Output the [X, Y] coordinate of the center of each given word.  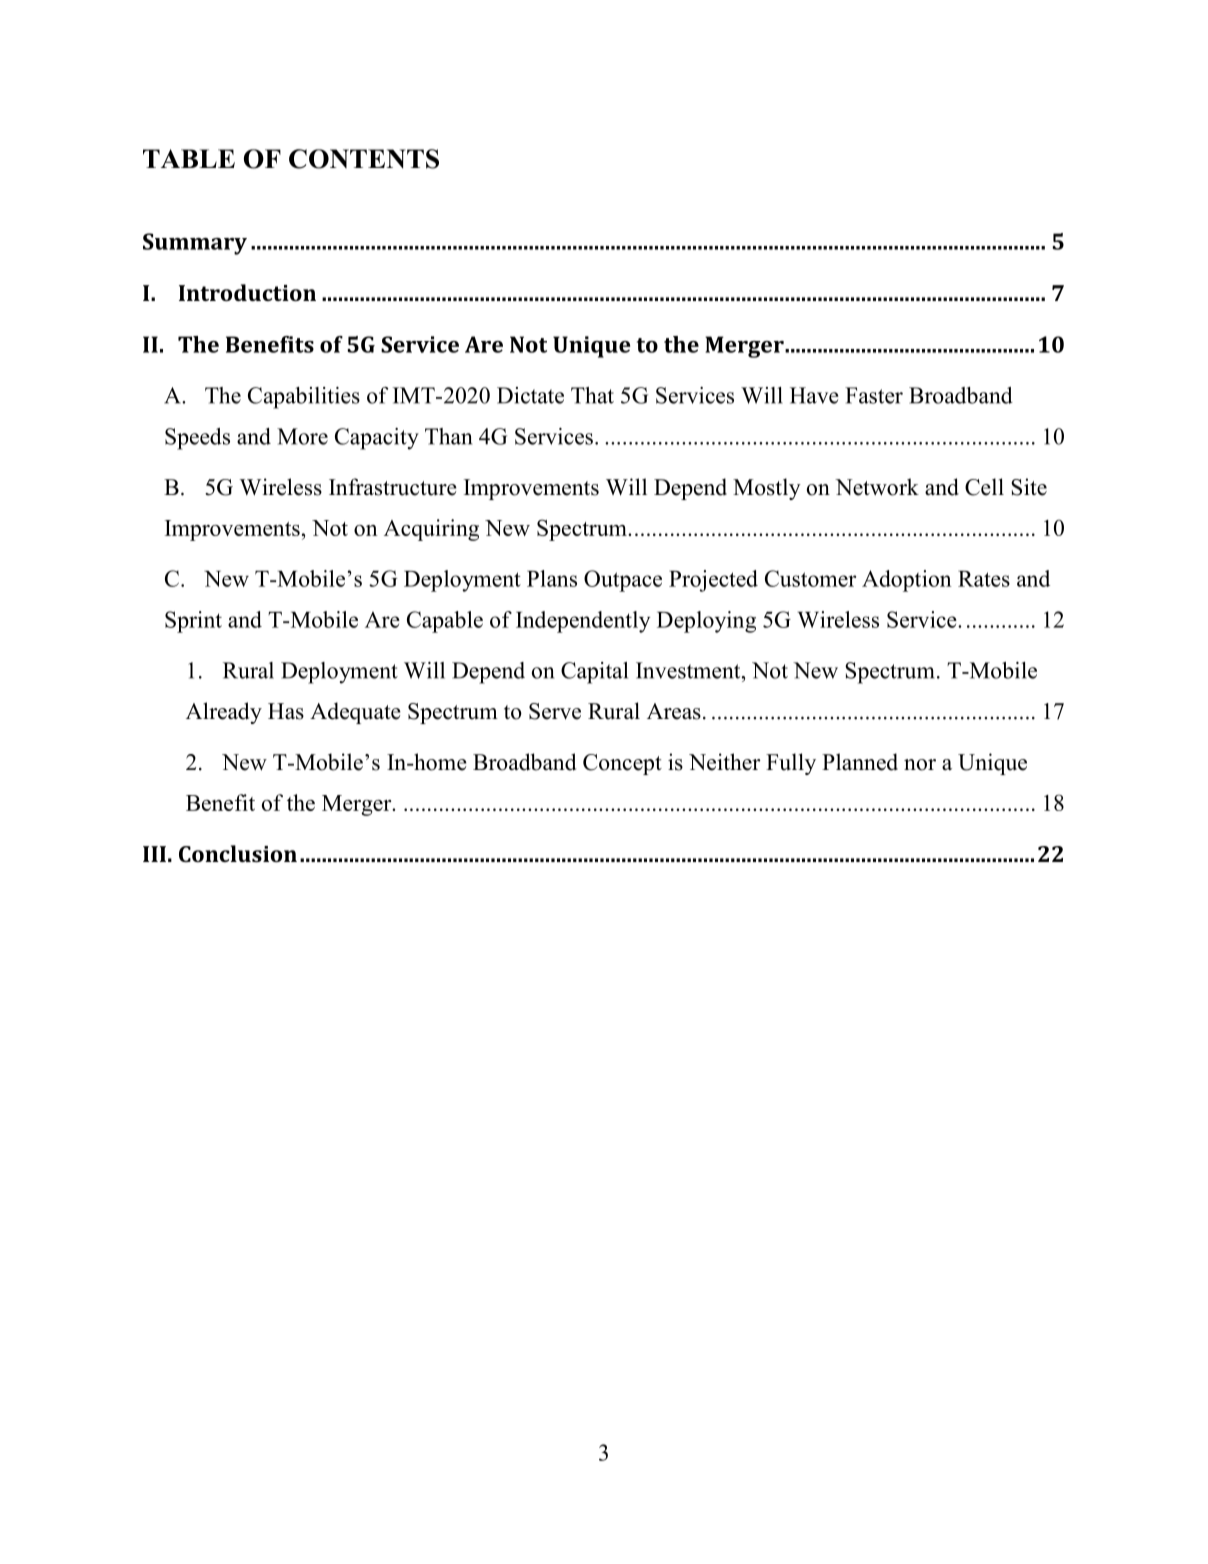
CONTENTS [364, 159]
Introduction [247, 292]
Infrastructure [393, 487]
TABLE [189, 158]
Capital [594, 673]
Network [877, 487]
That [592, 395]
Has [286, 711]
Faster [874, 395]
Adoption [907, 581]
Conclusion [238, 853]
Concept [622, 764]
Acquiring [431, 530]
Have [814, 395]
